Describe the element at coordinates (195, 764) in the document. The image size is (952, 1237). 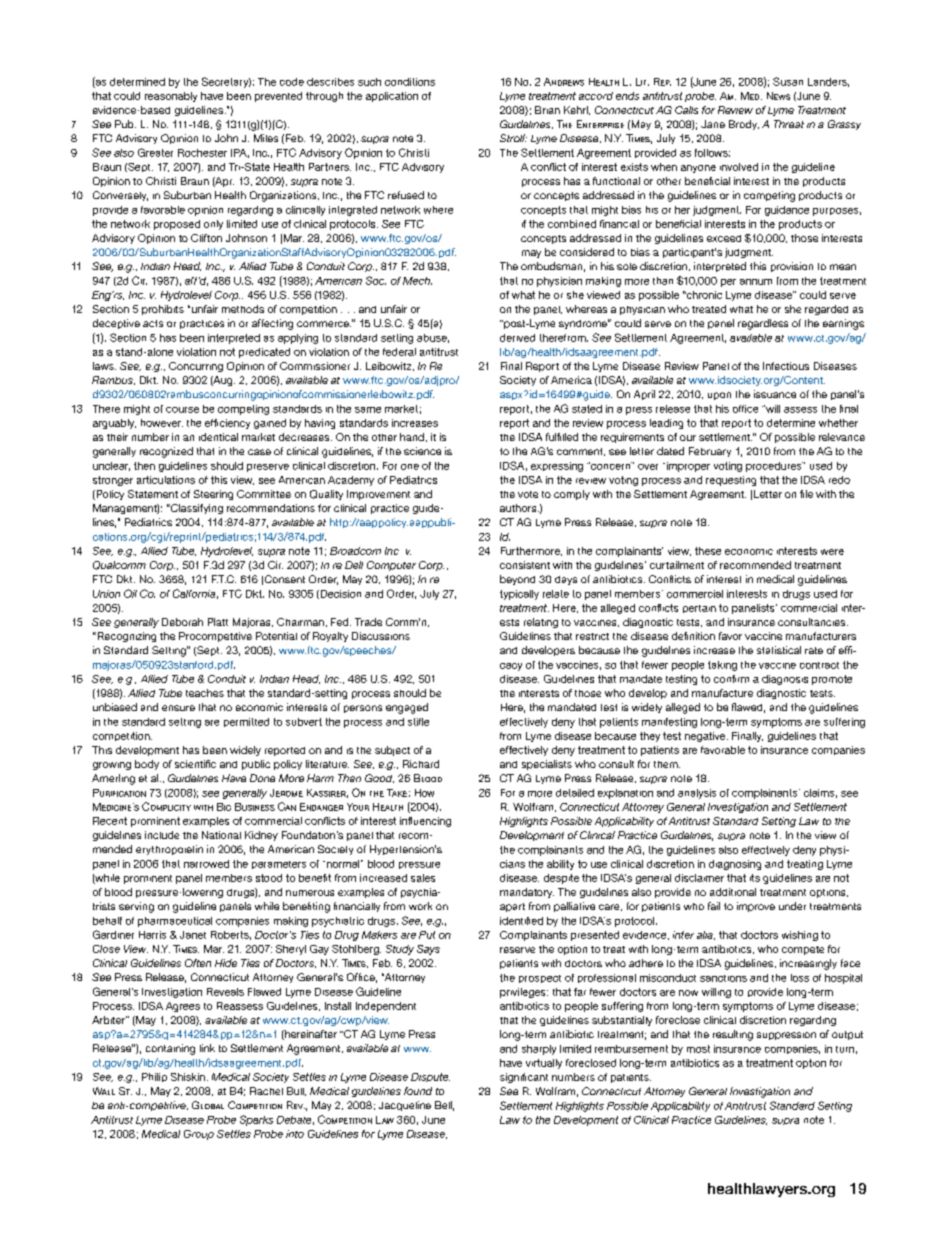
I see `scientific` at that location.
